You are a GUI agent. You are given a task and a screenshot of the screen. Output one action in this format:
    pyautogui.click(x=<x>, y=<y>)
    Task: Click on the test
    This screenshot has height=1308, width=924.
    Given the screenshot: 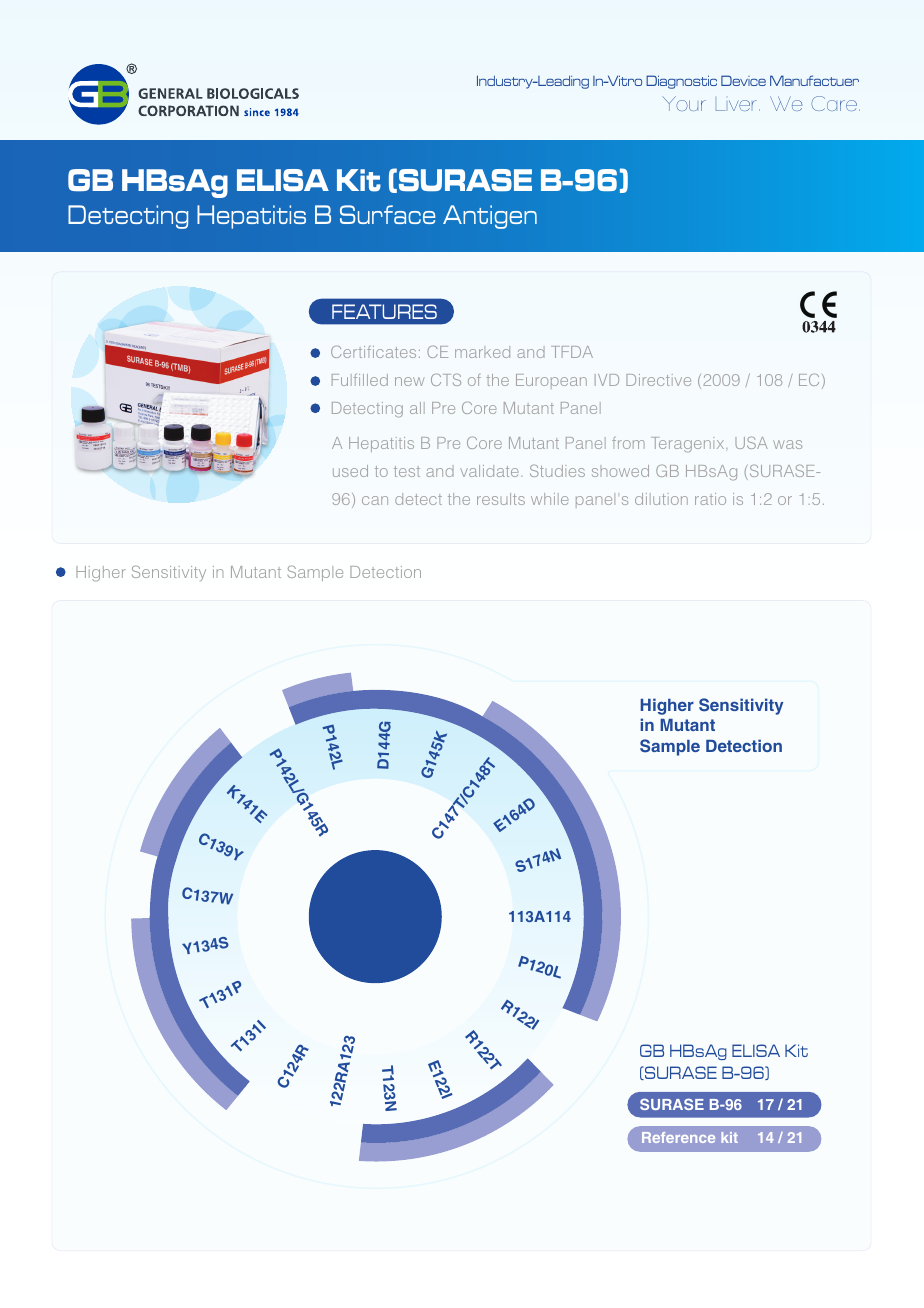 What is the action you would take?
    pyautogui.click(x=407, y=471)
